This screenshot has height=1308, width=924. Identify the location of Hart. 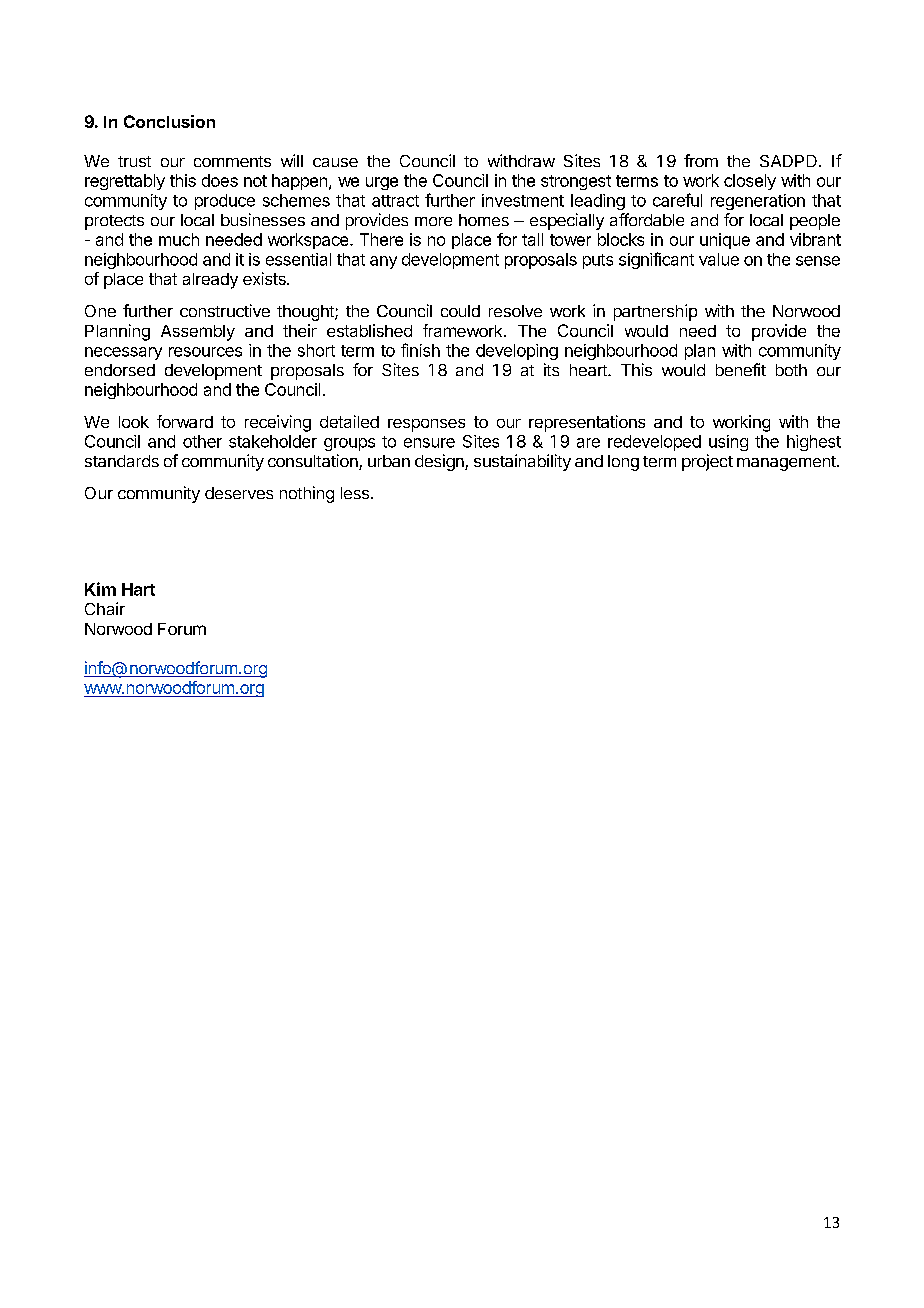
(138, 589).
